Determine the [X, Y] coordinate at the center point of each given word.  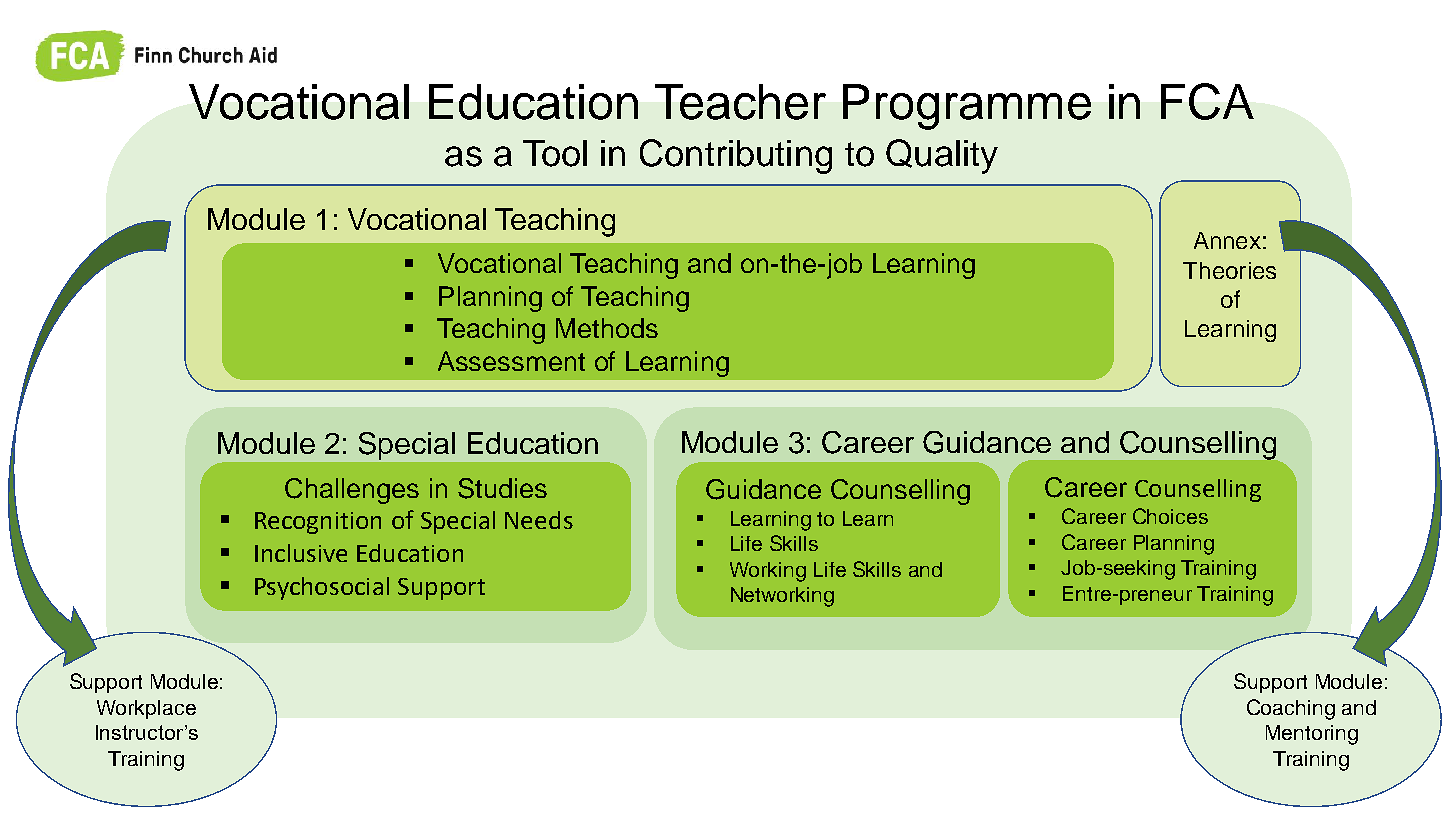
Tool [555, 153]
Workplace [146, 709]
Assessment [511, 361]
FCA [1207, 101]
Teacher [740, 102]
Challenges [352, 491]
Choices [1170, 516]
